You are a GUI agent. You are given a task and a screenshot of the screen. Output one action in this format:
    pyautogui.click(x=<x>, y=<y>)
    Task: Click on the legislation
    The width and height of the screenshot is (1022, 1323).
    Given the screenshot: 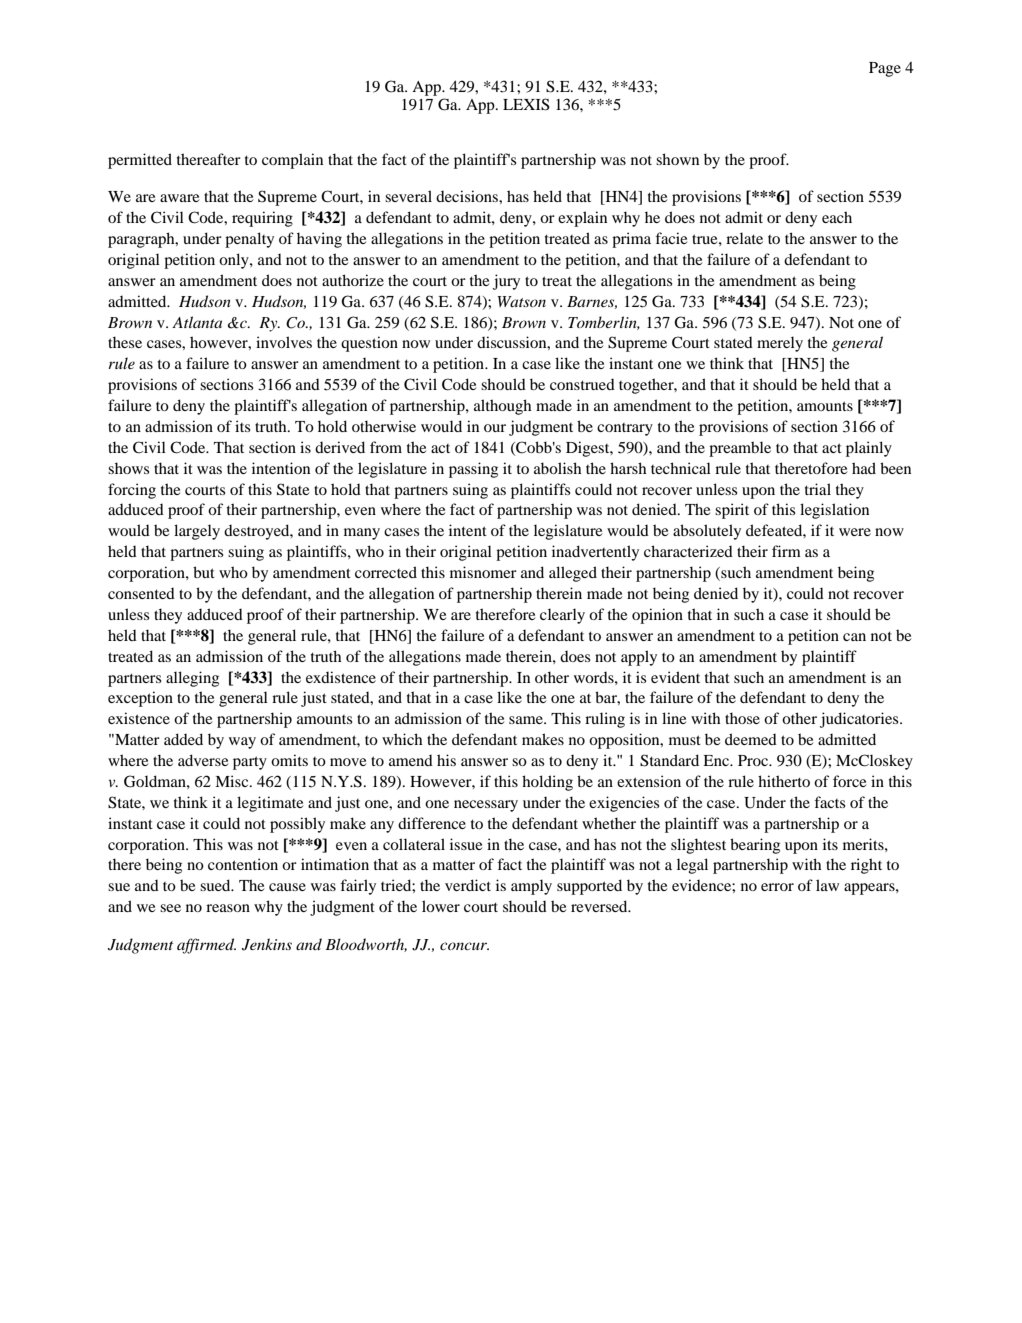 What is the action you would take?
    pyautogui.click(x=834, y=511)
